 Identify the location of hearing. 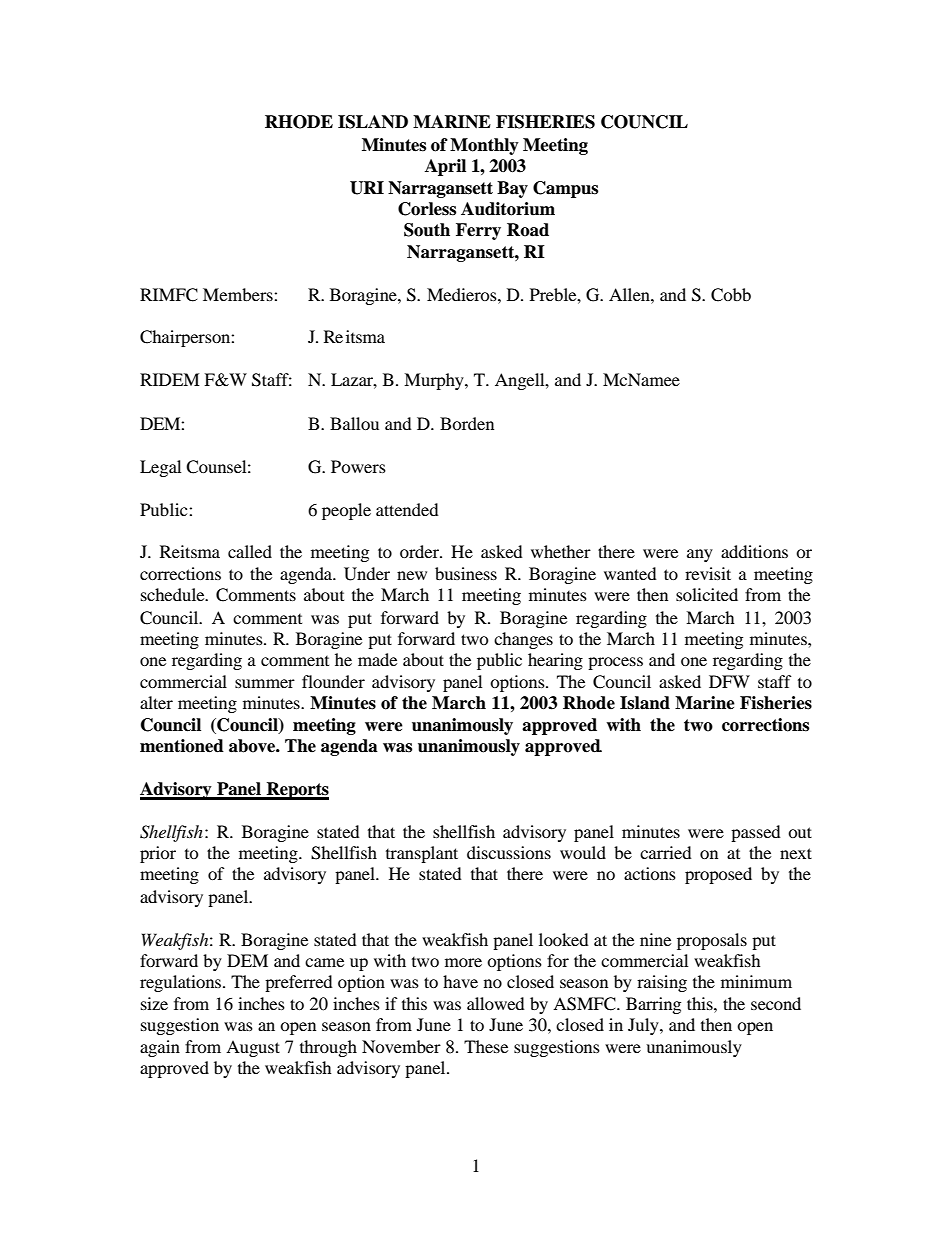
(555, 661).
